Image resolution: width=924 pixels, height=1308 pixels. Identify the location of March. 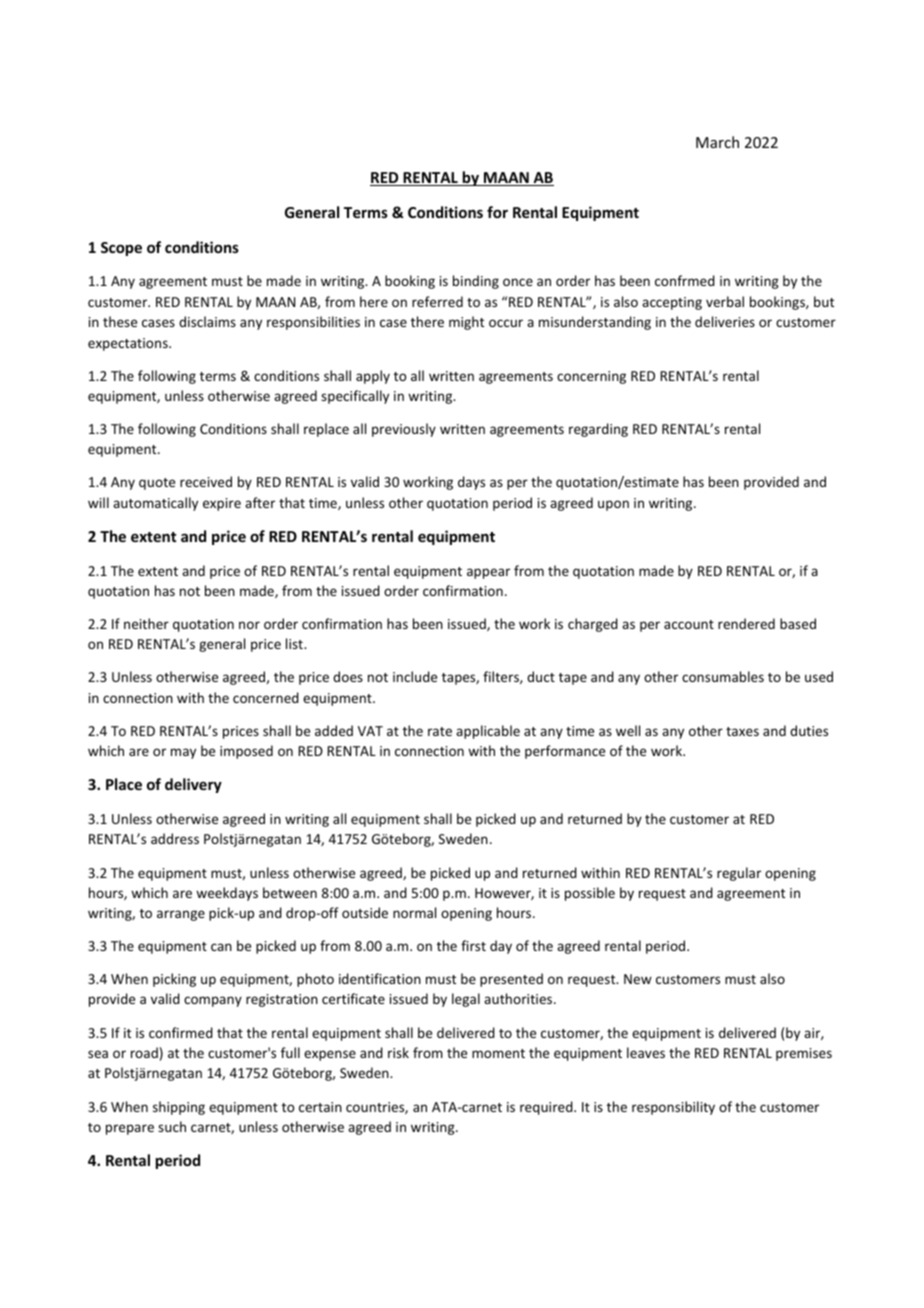
(717, 142).
